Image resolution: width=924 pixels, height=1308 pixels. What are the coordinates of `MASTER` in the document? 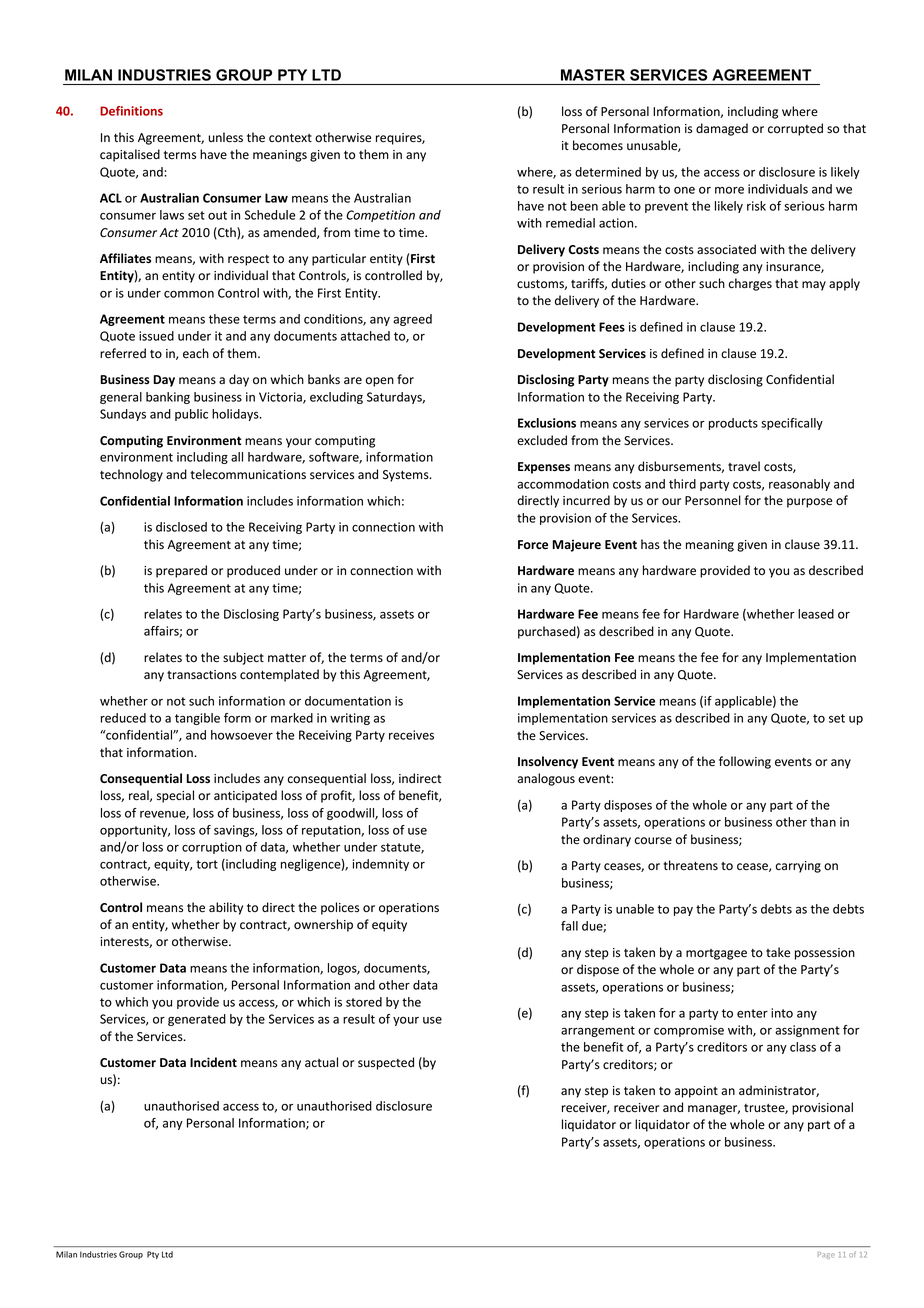 It's located at (593, 75).
